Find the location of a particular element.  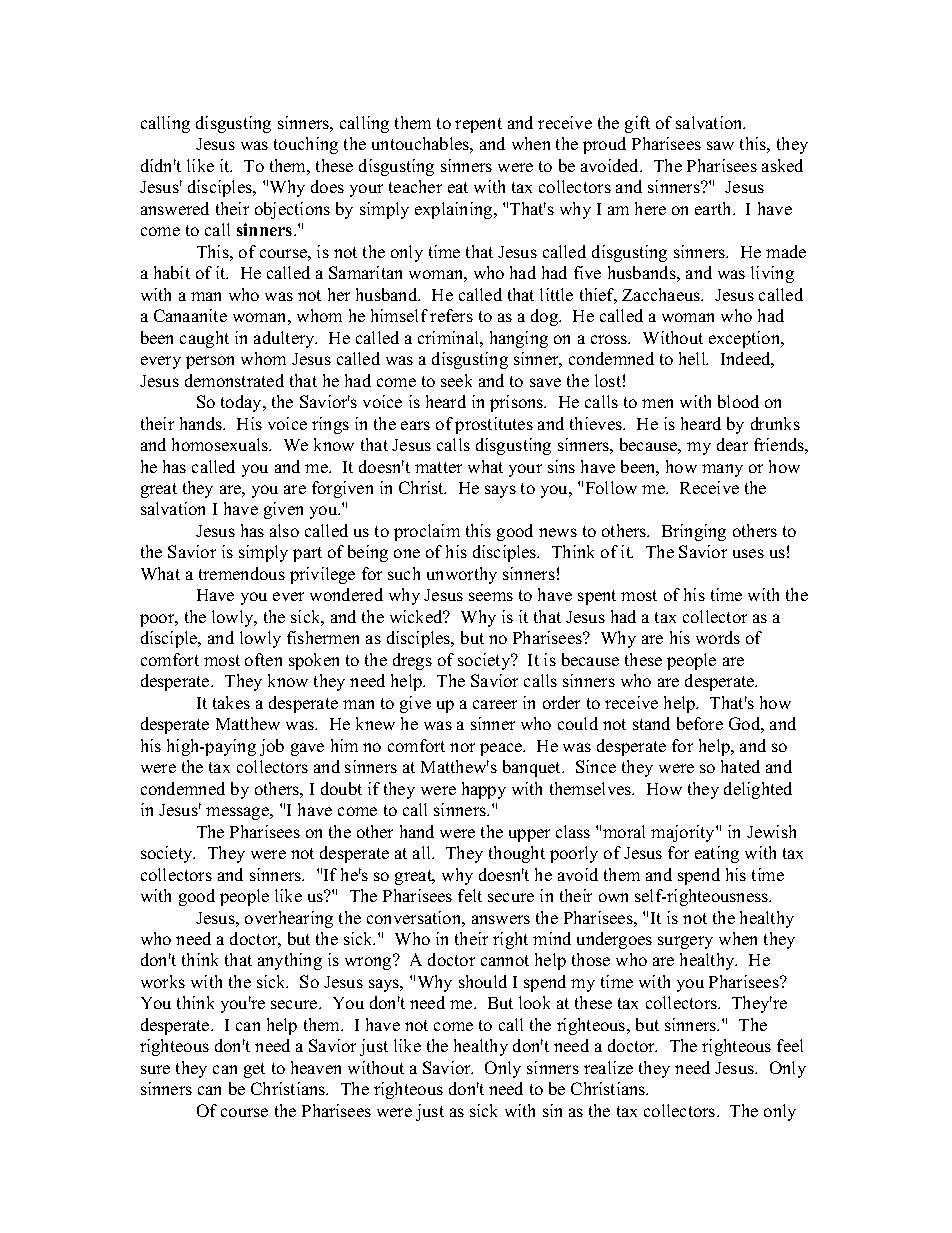

touching is located at coordinates (306, 145).
